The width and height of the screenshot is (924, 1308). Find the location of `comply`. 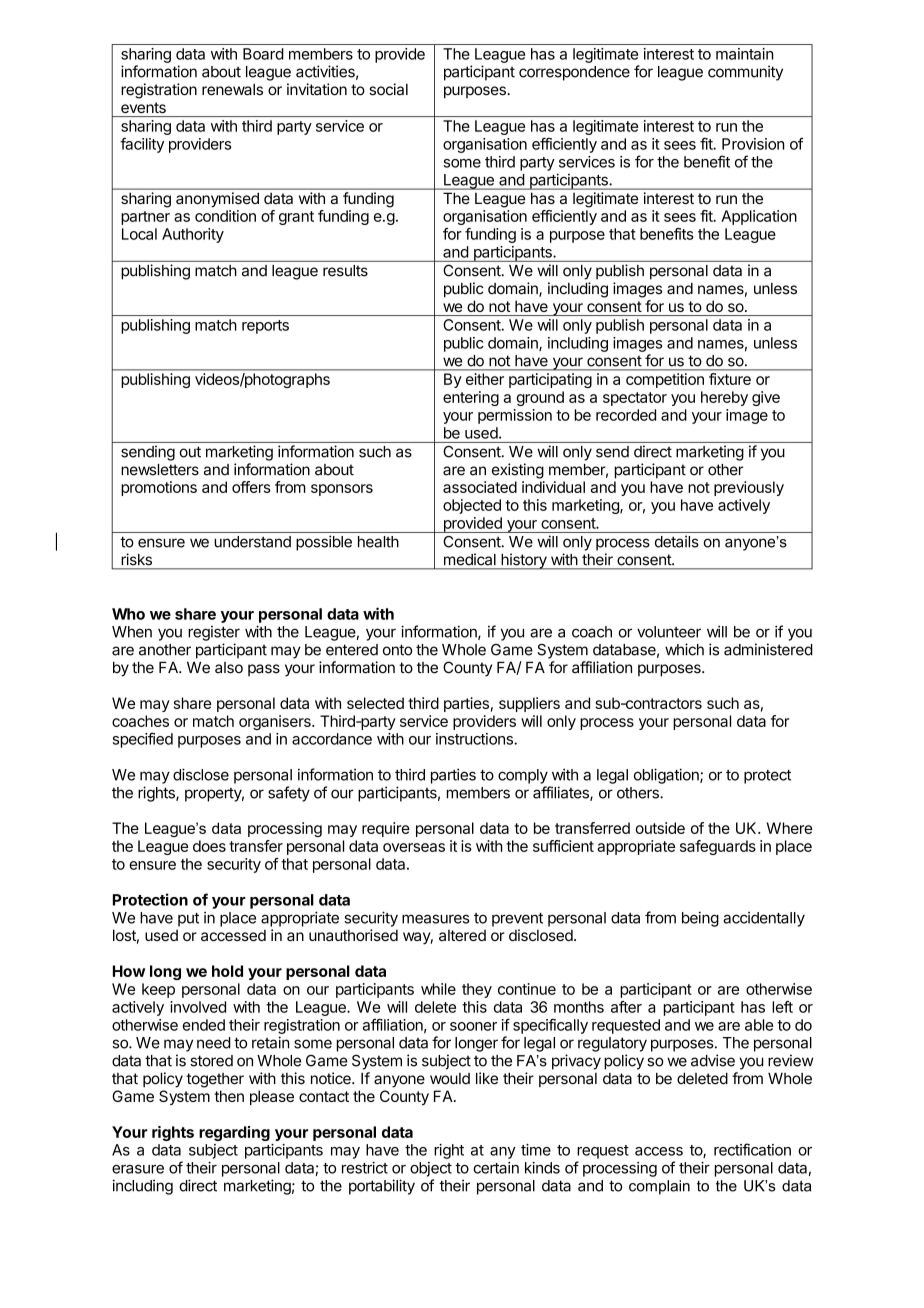

comply is located at coordinates (523, 776).
